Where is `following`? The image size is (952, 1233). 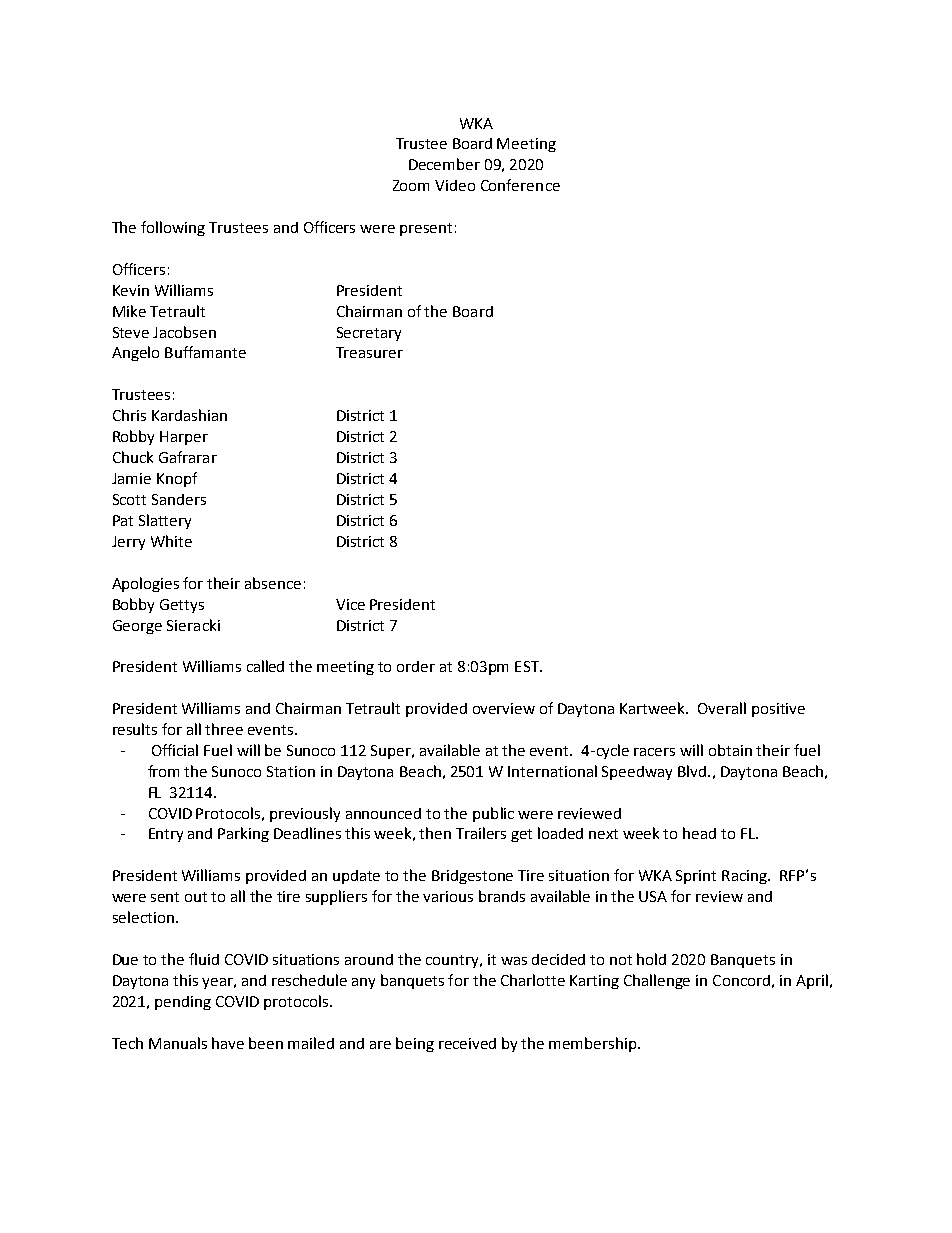
following is located at coordinates (173, 228).
